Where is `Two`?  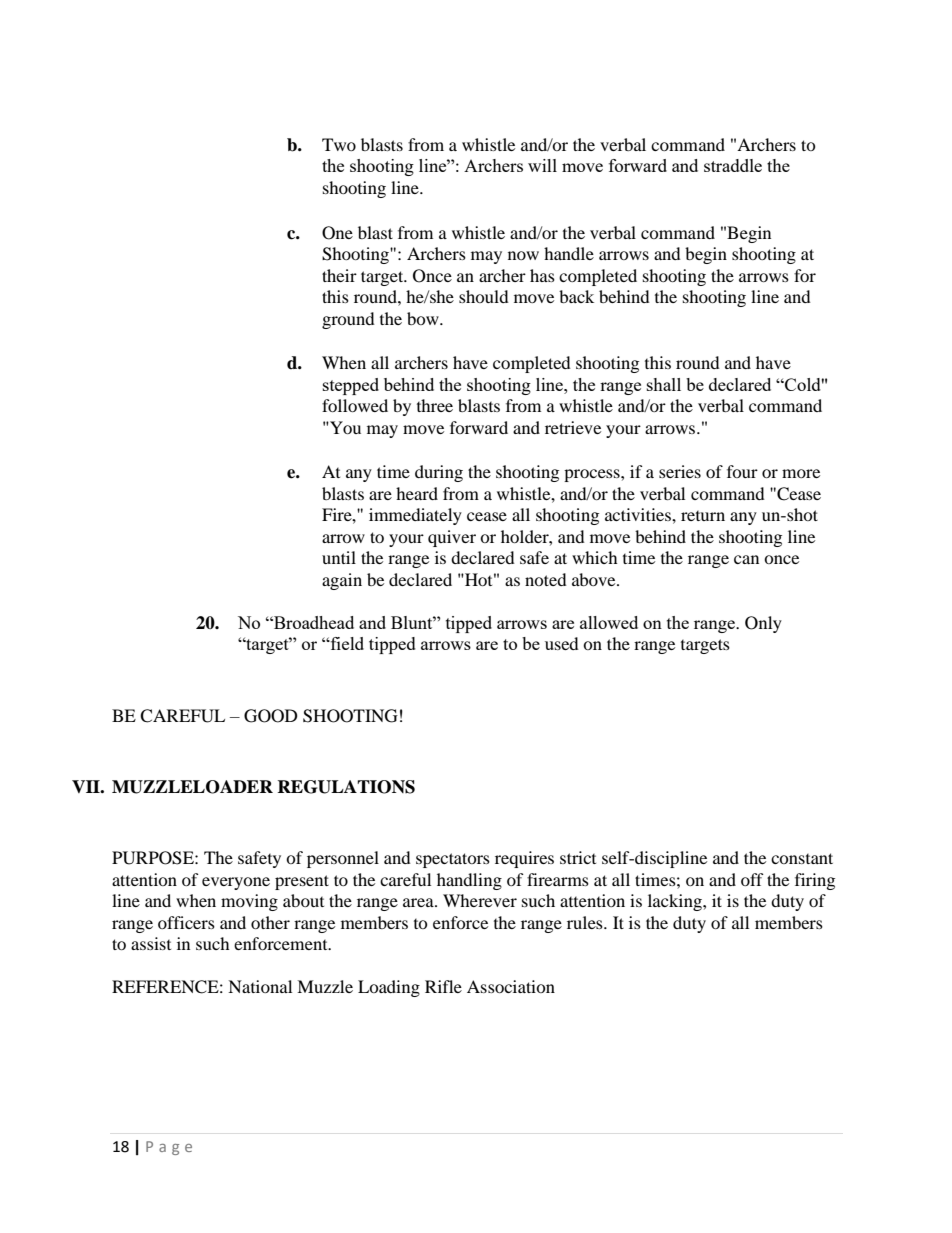 Two is located at coordinates (339, 144).
